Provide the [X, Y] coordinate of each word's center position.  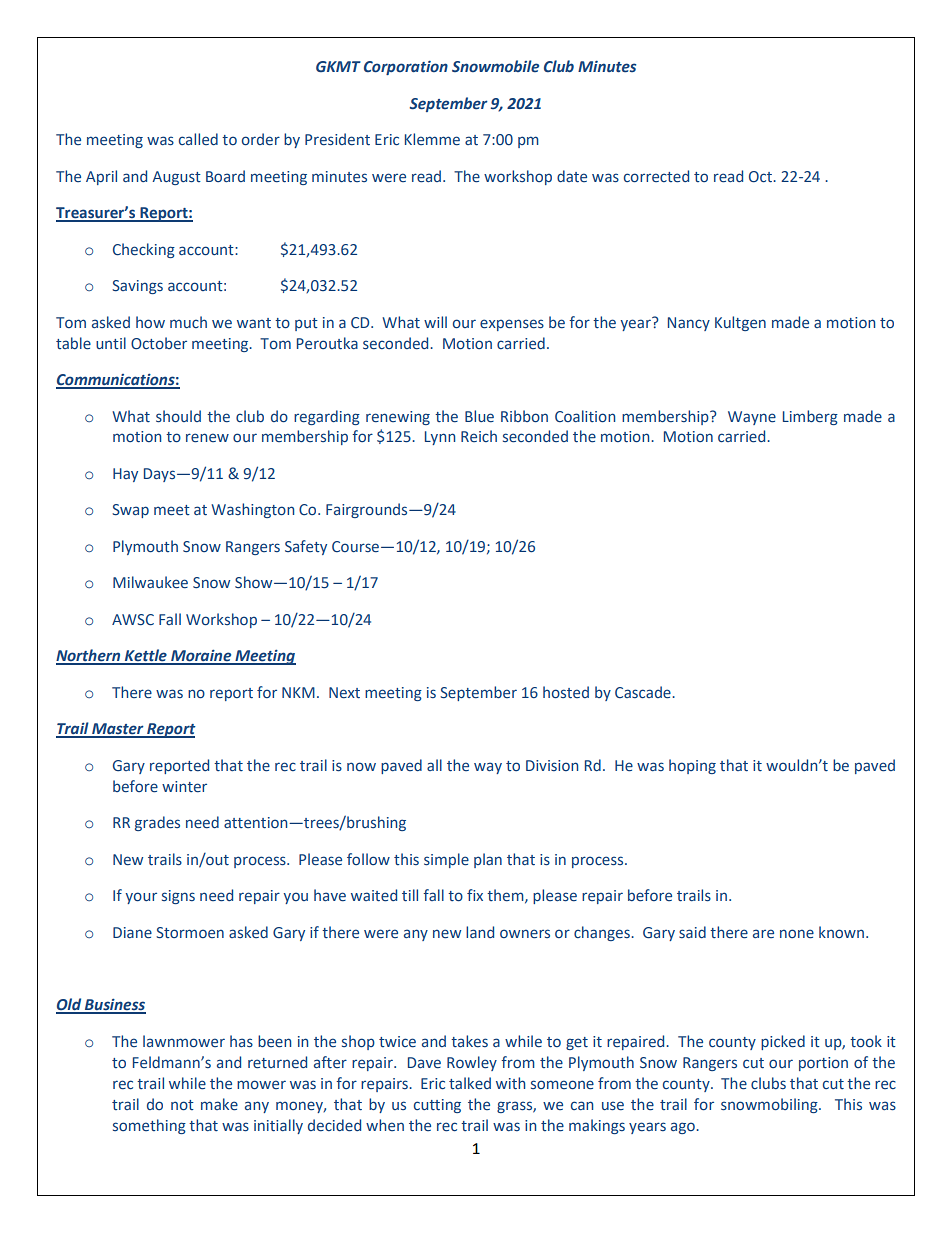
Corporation [406, 67]
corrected [656, 176]
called [198, 139]
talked [470, 1083]
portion [823, 1064]
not [182, 1105]
